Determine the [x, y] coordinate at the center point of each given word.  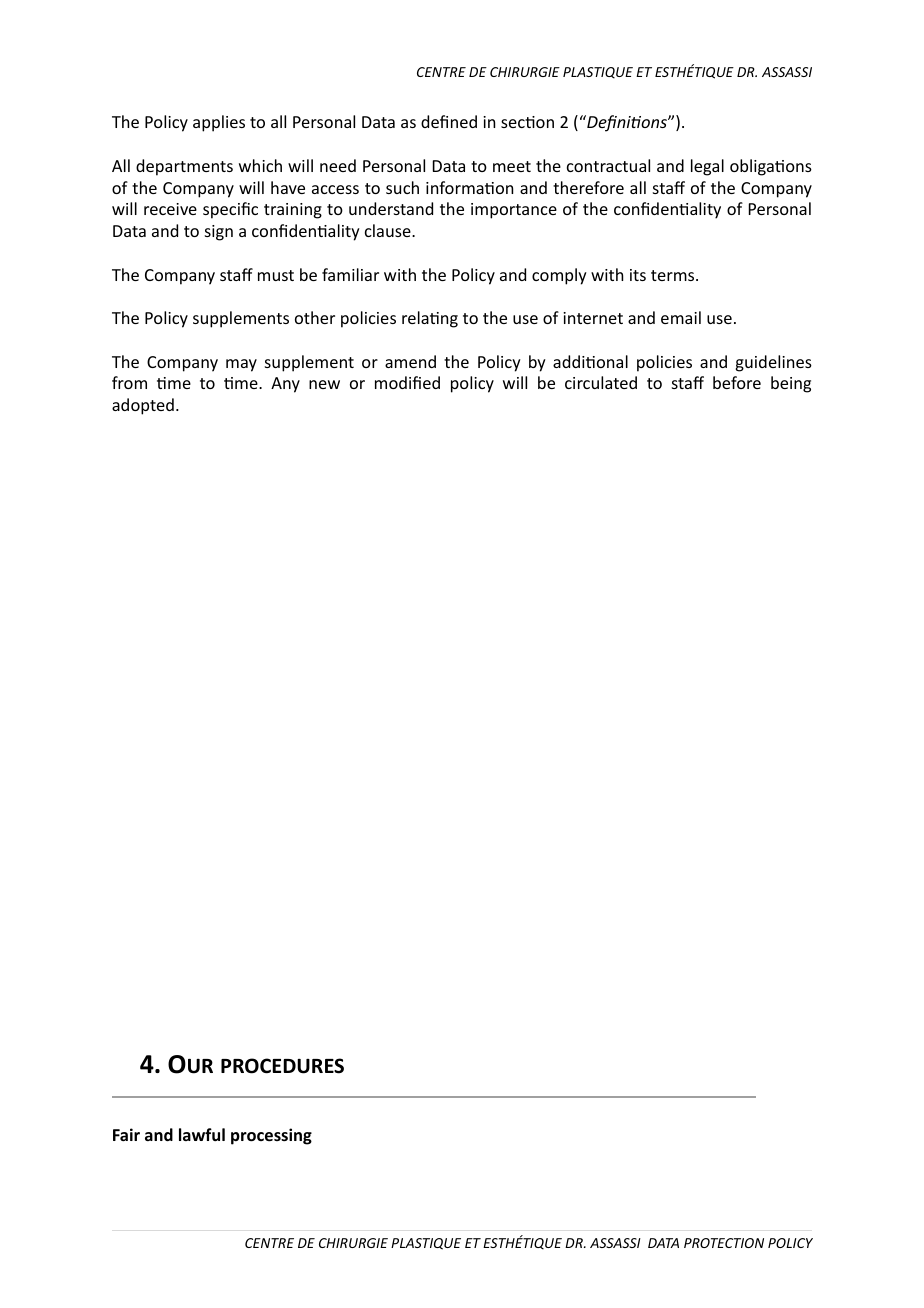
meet [512, 166]
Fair [126, 1134]
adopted [143, 406]
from [129, 382]
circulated [601, 382]
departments [184, 167]
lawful [202, 1134]
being [791, 384]
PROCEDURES [282, 1066]
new [324, 384]
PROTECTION [724, 1243]
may [241, 365]
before [737, 382]
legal [707, 167]
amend [410, 361]
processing [271, 1136]
